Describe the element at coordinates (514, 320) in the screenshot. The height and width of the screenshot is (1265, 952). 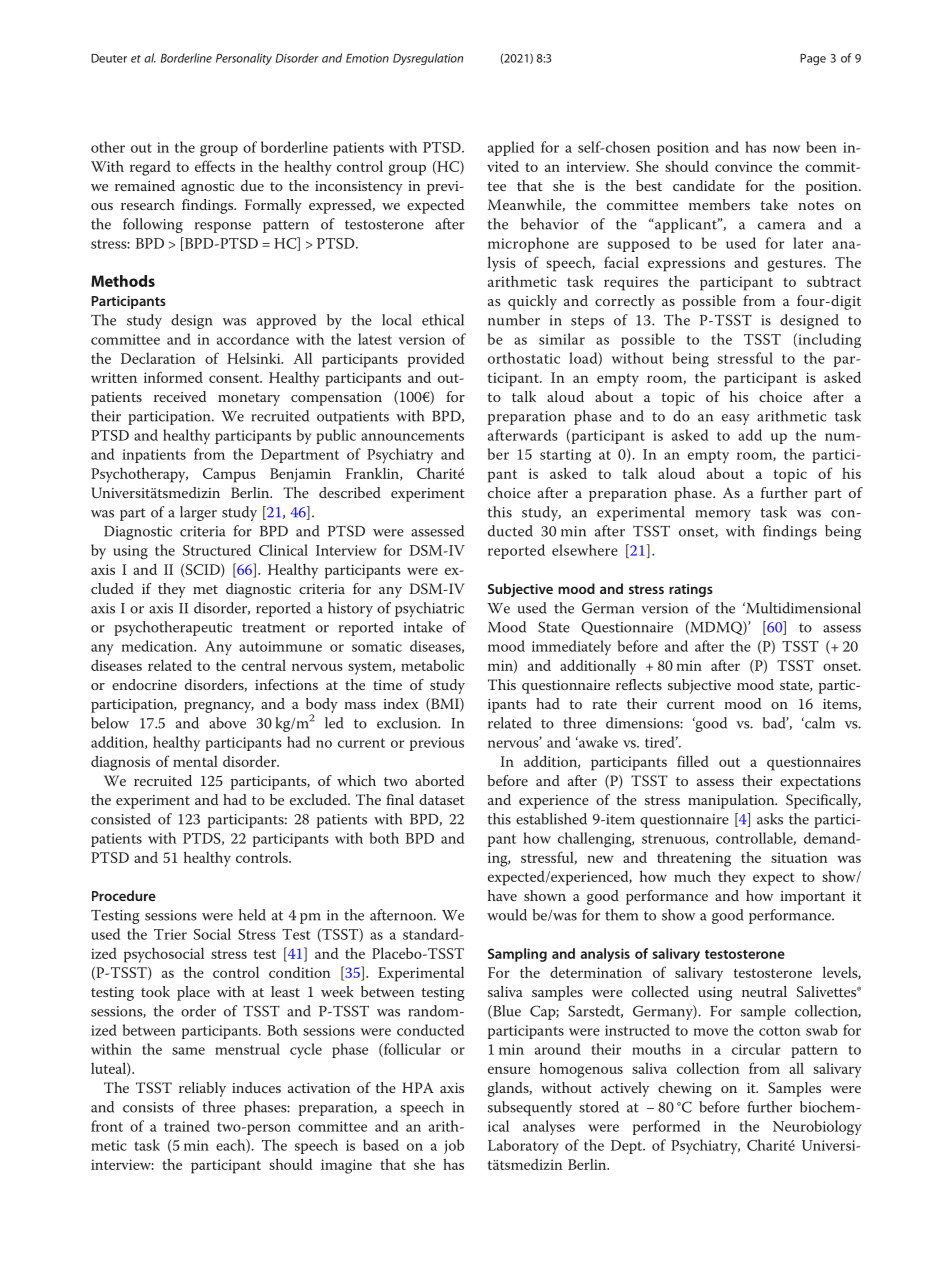
I see `number` at that location.
